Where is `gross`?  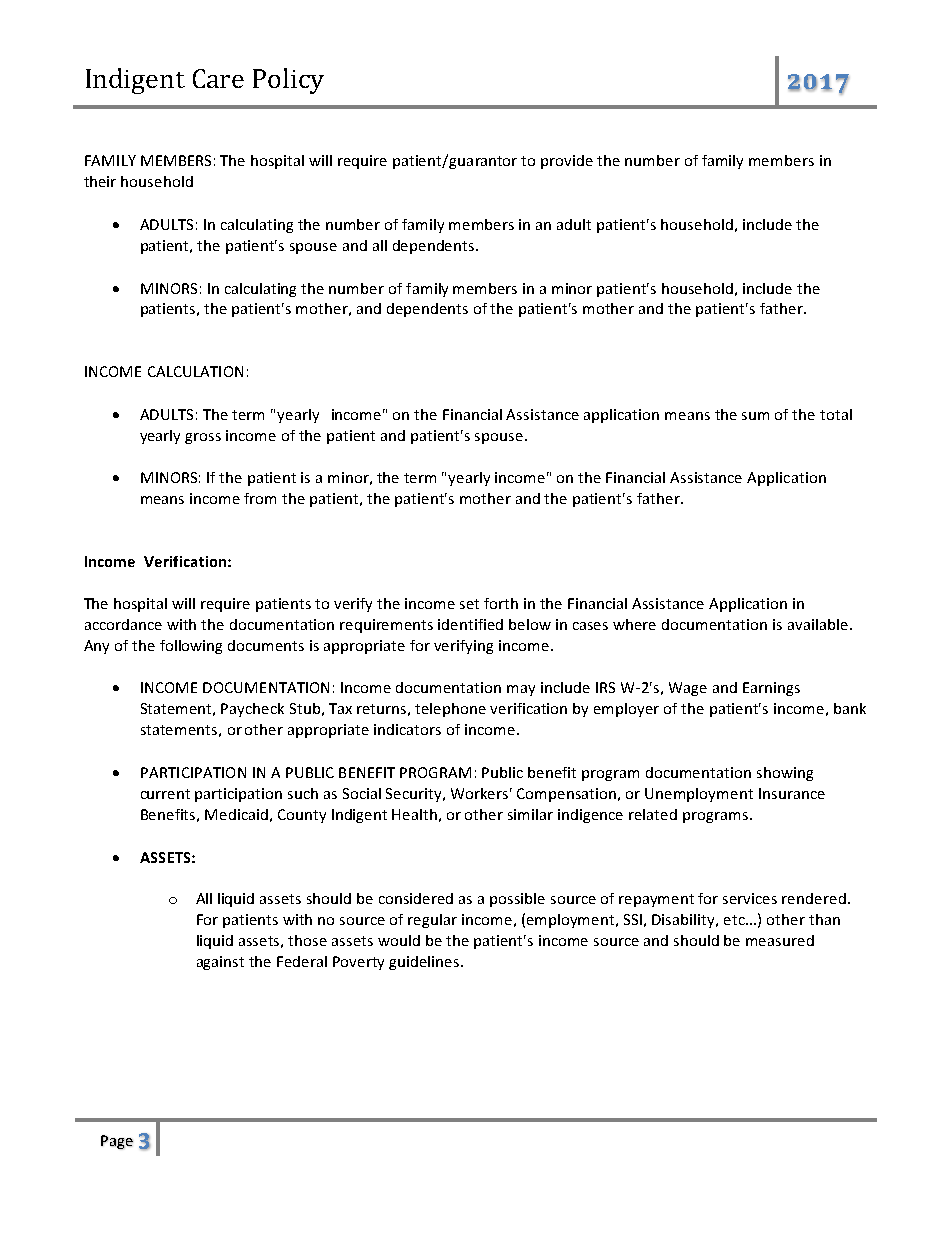 gross is located at coordinates (203, 438).
